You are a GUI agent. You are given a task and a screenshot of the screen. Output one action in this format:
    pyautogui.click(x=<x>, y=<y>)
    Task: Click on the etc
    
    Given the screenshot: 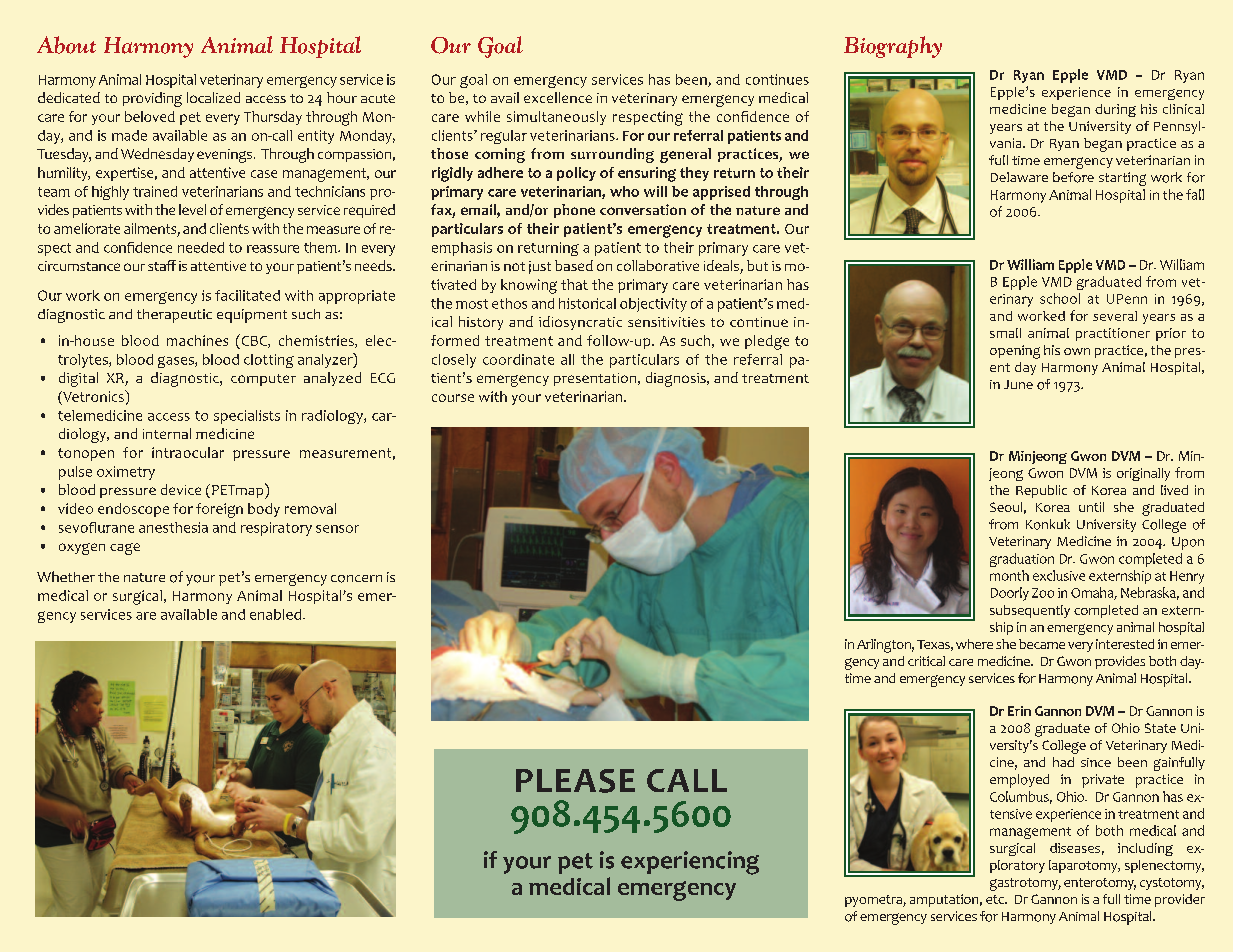 What is the action you would take?
    pyautogui.click(x=996, y=899)
